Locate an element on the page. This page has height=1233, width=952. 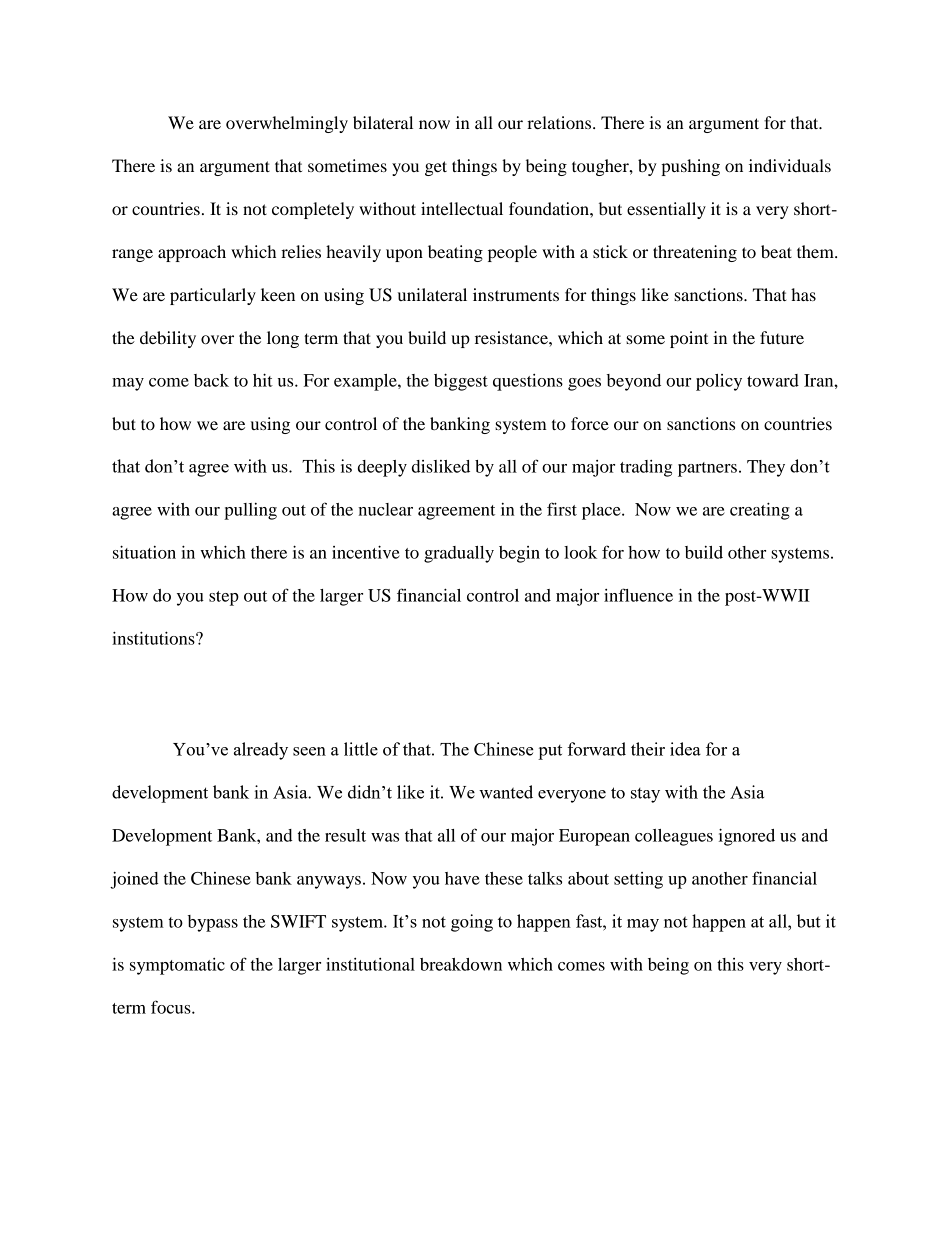
pulling is located at coordinates (250, 511).
